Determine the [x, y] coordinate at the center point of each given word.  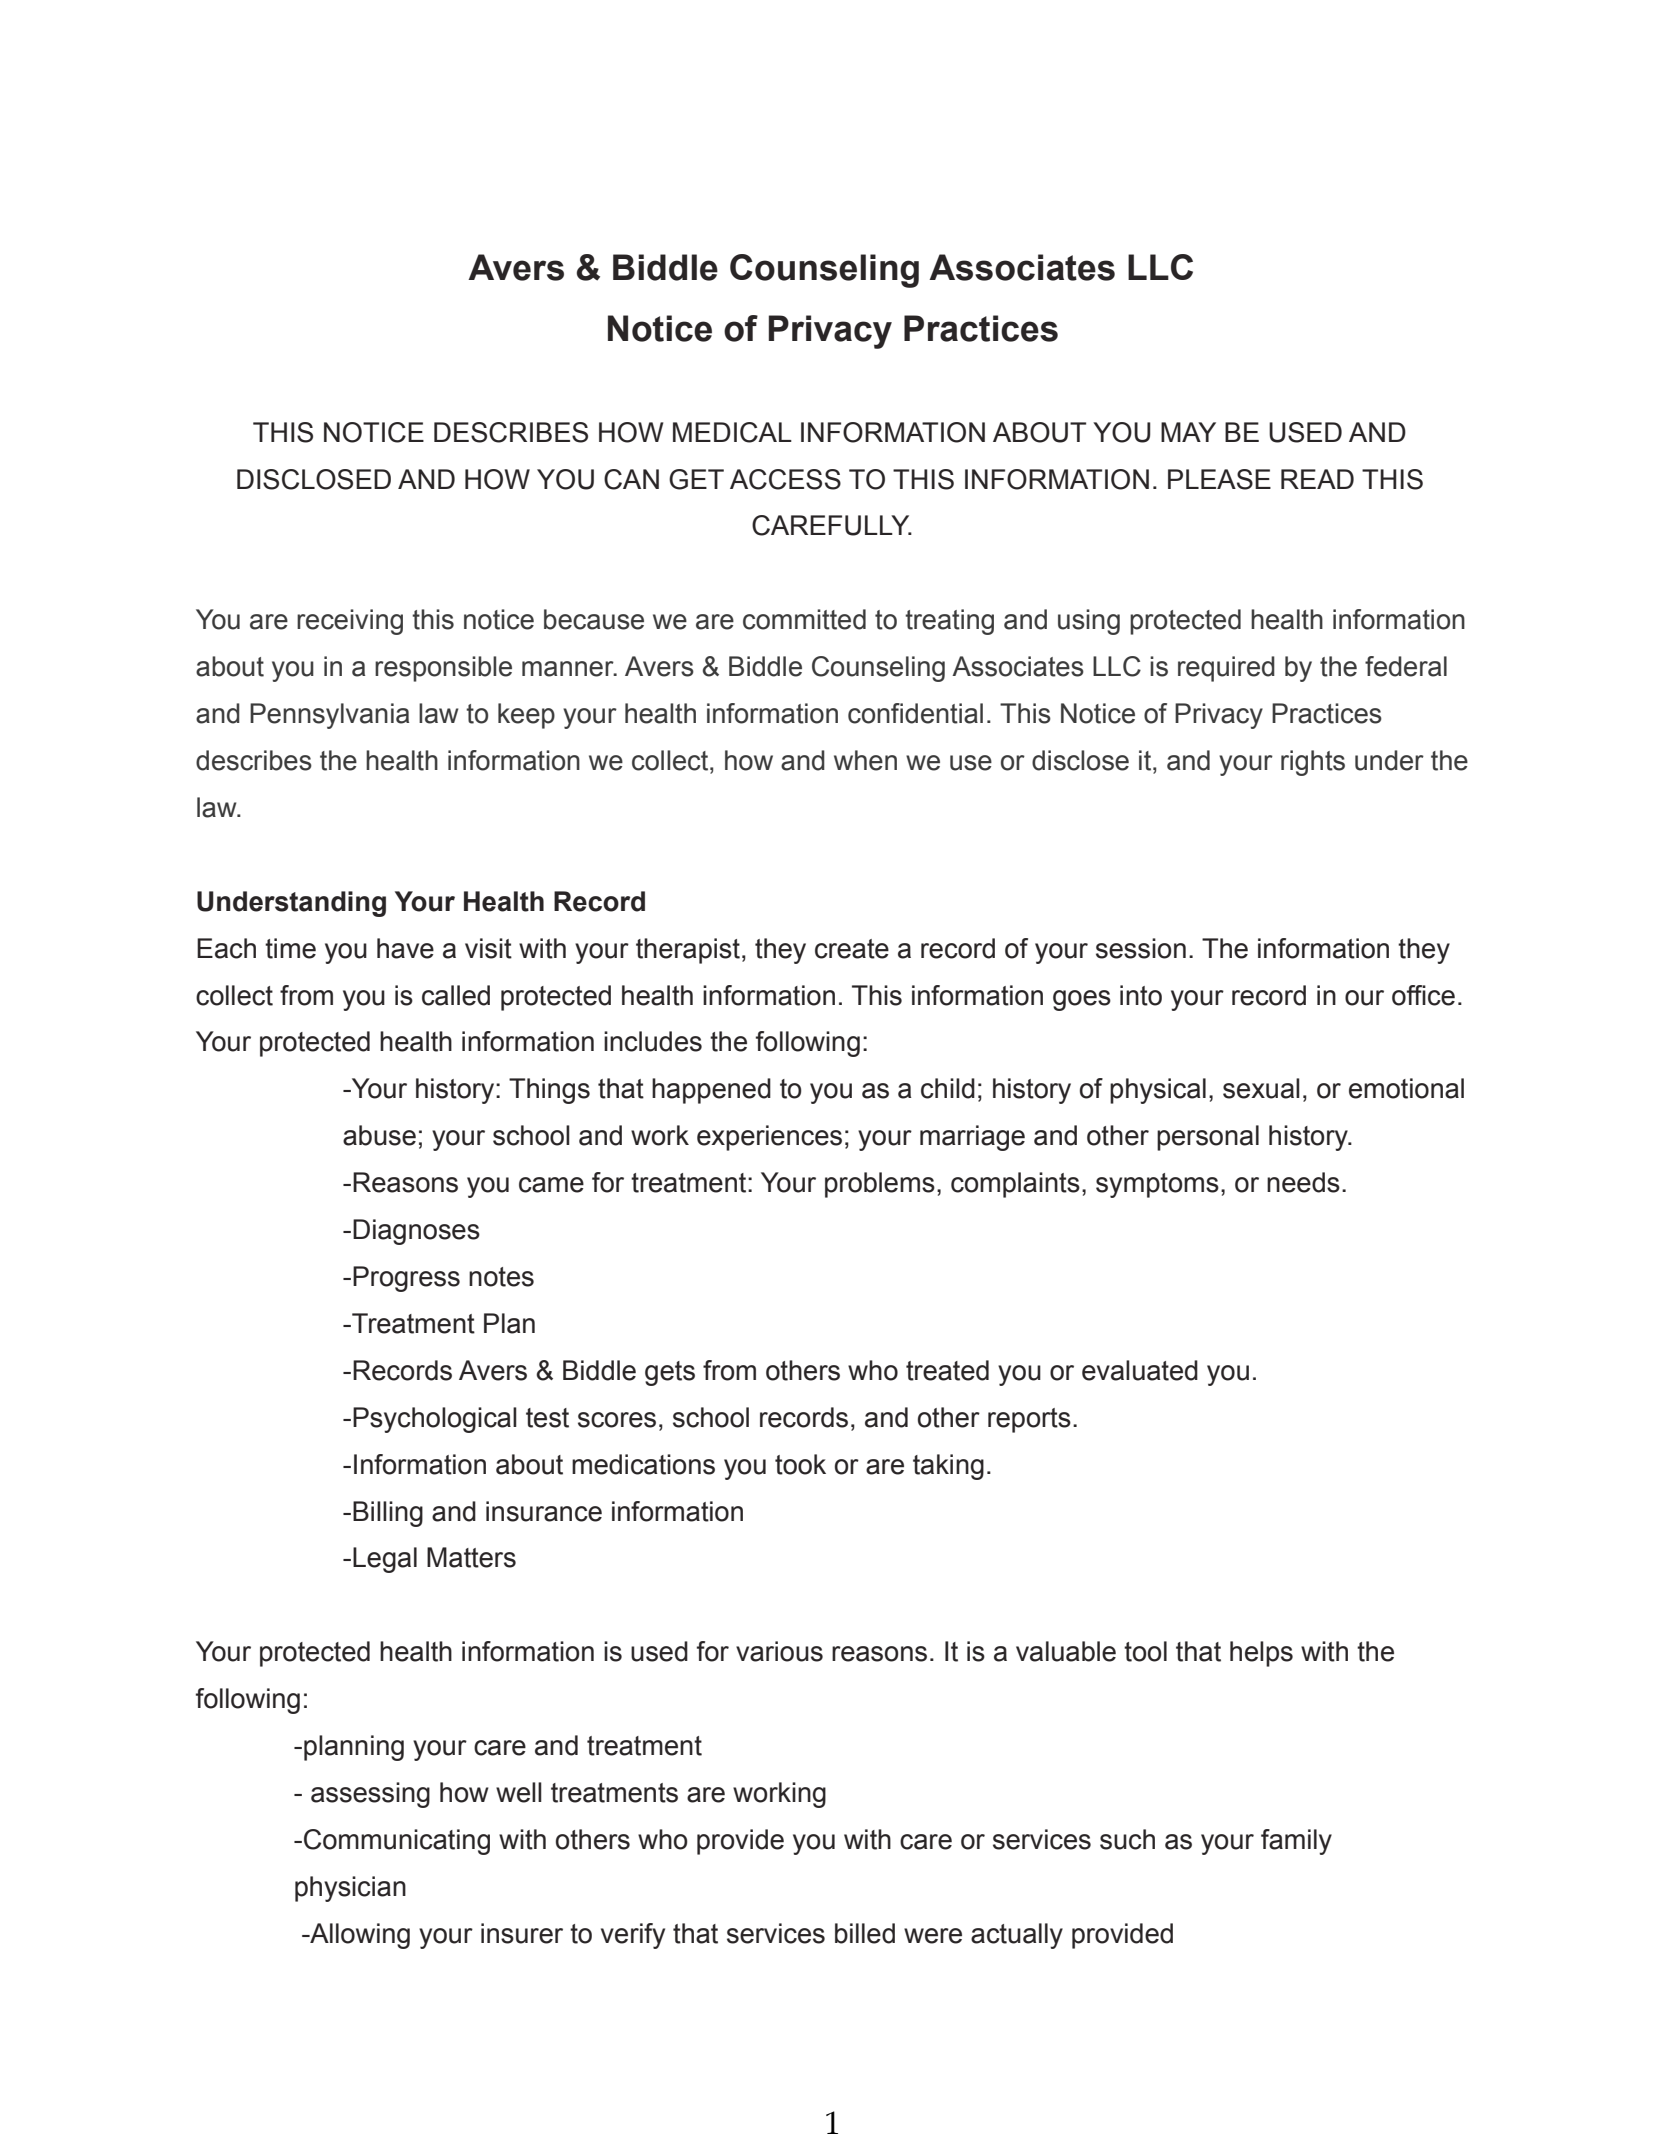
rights [1313, 763]
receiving [350, 622]
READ [1317, 479]
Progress [406, 1279]
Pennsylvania [329, 716]
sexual [1261, 1088]
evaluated [1140, 1370]
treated [947, 1370]
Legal [385, 1560]
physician [350, 1889]
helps [1261, 1654]
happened [711, 1091]
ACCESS [785, 479]
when [865, 760]
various [779, 1651]
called [456, 995]
